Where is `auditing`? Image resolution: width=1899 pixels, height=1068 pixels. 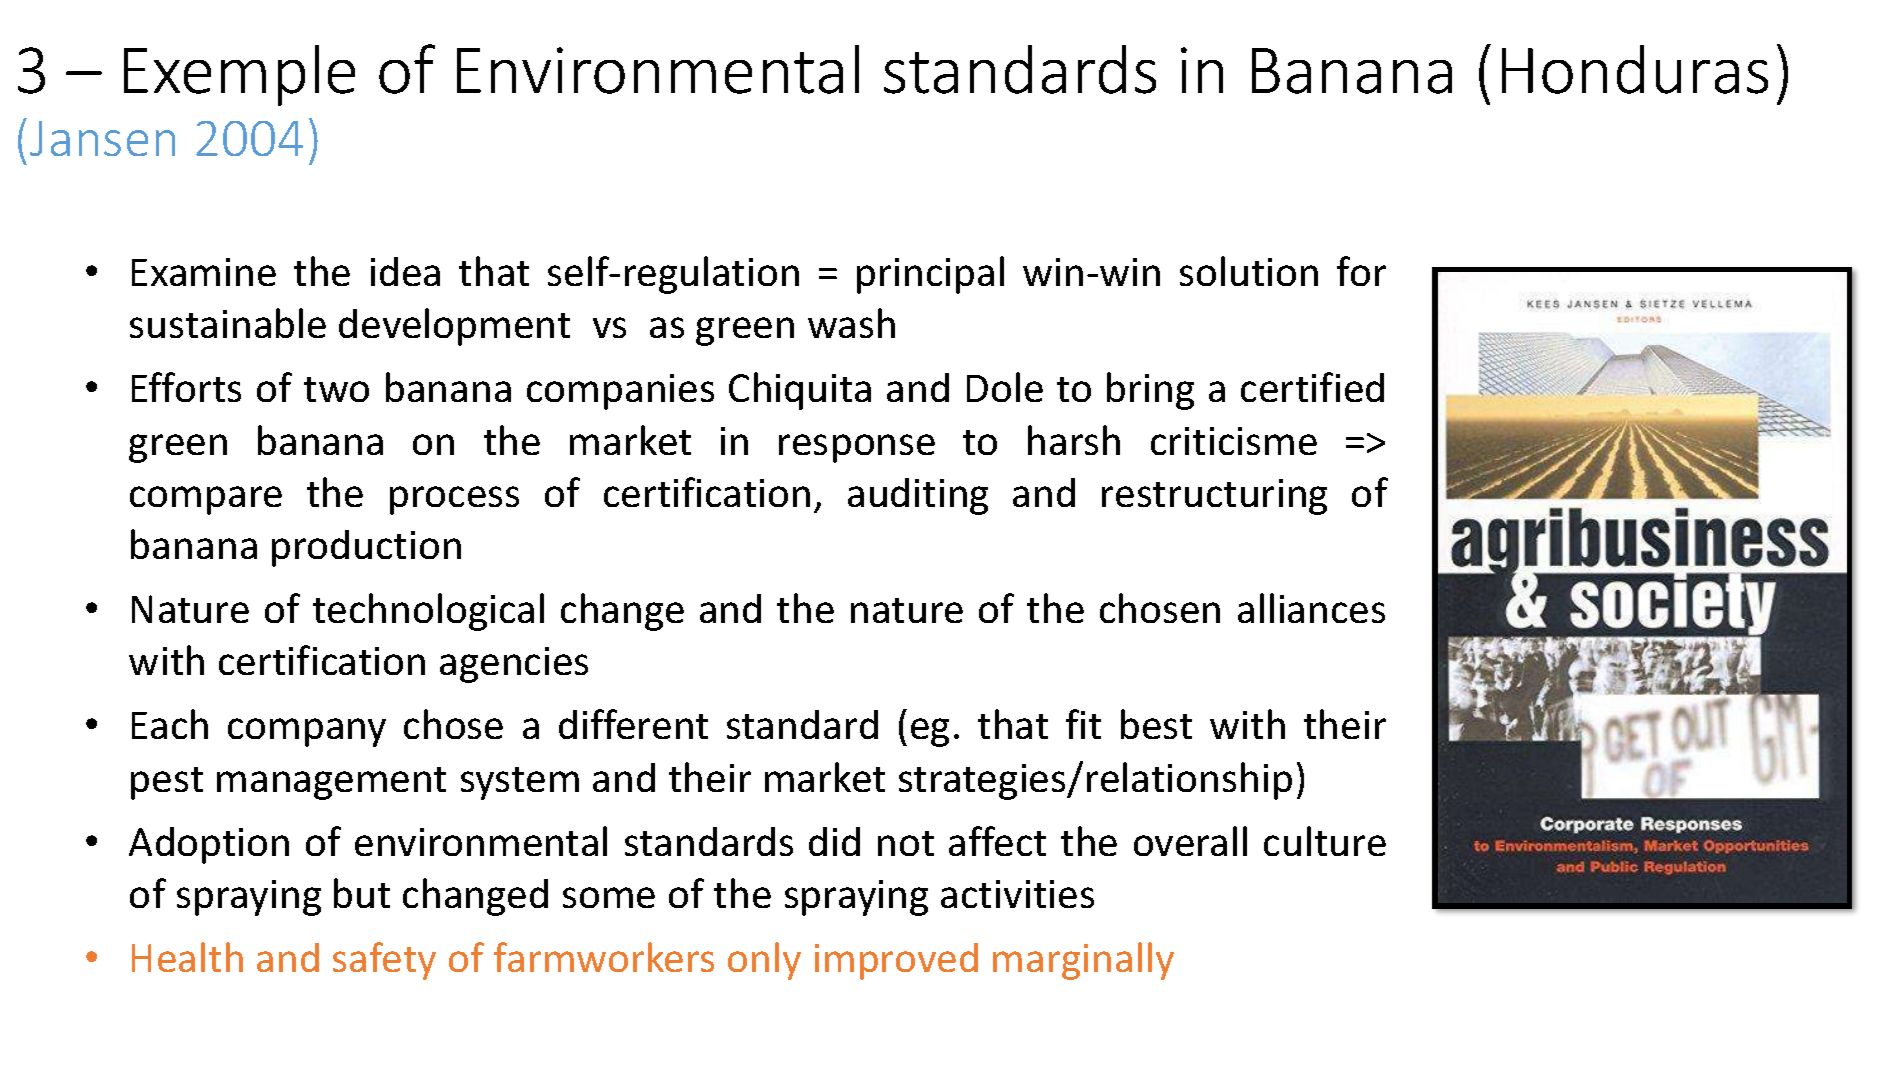
auditing is located at coordinates (918, 496).
